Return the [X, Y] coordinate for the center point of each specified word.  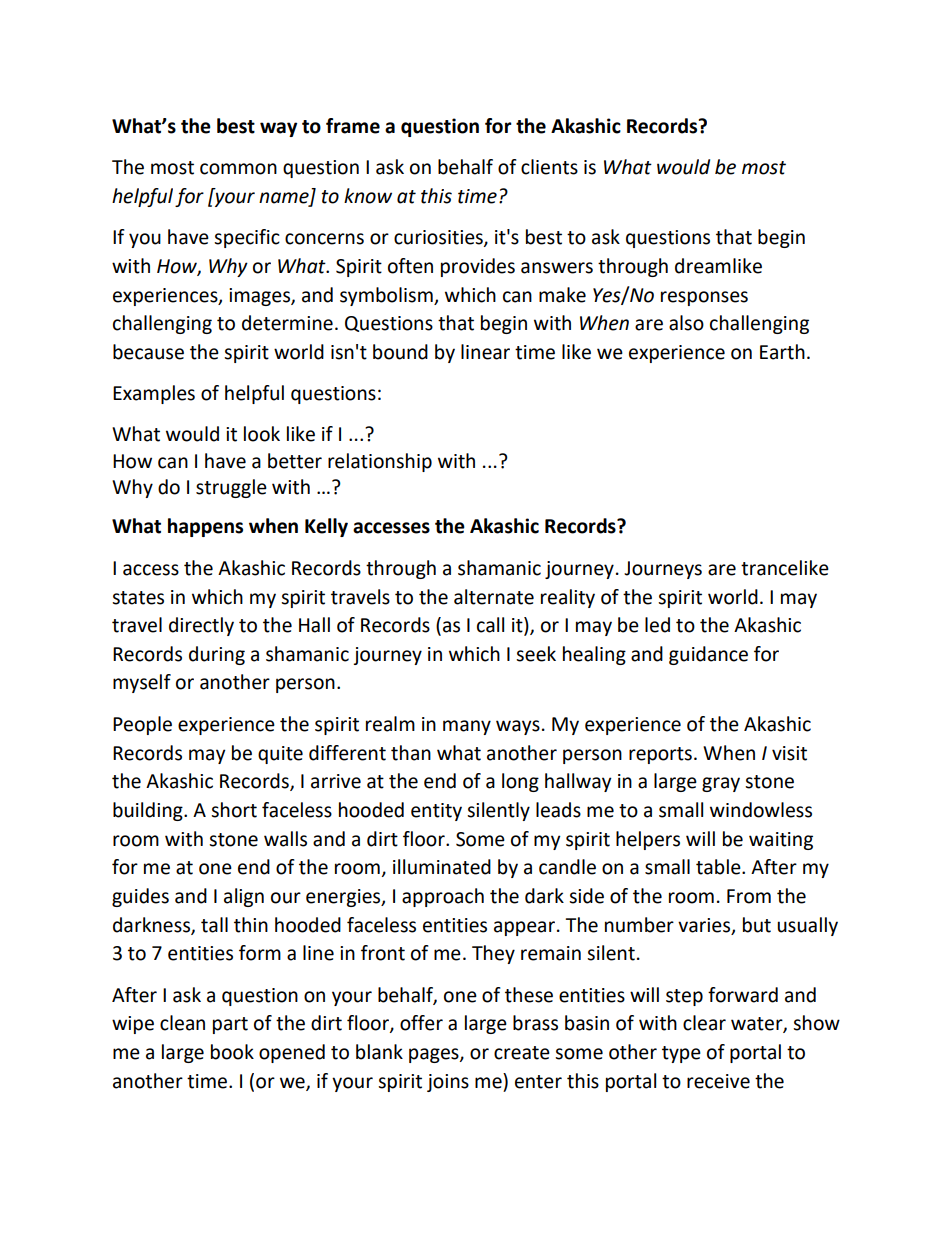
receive [718, 1081]
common [238, 169]
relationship [380, 462]
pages [435, 1055]
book [232, 1052]
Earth [782, 352]
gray [721, 784]
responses [704, 298]
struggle [231, 488]
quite [280, 755]
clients [549, 167]
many [467, 727]
